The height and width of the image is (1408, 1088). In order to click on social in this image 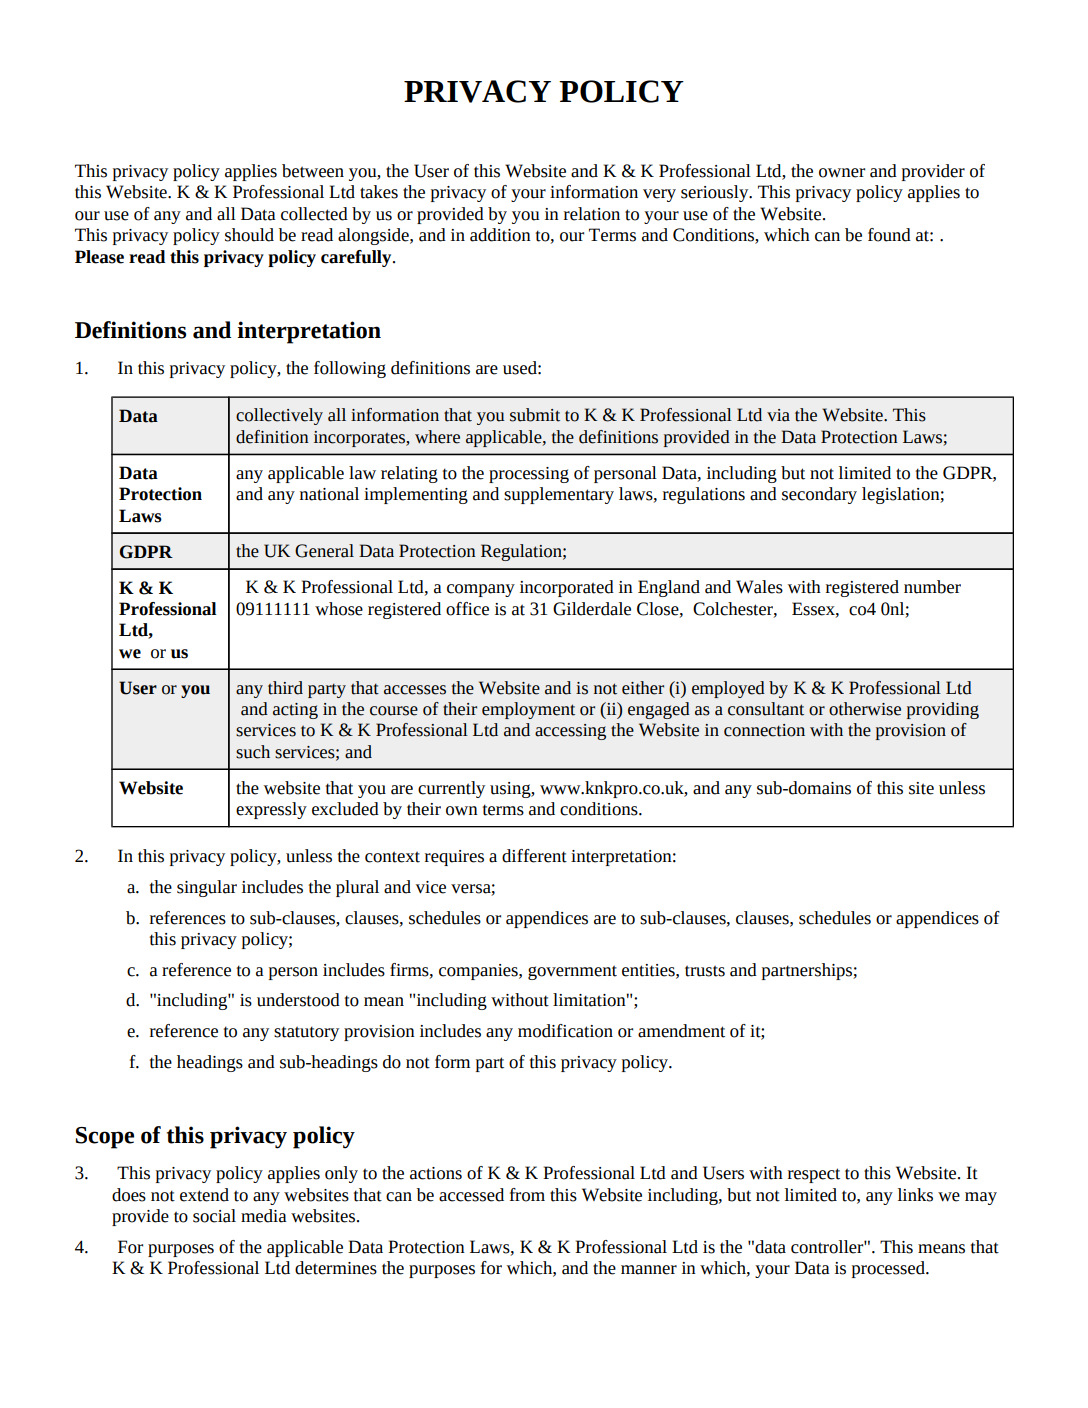, I will do `click(214, 1216)`.
